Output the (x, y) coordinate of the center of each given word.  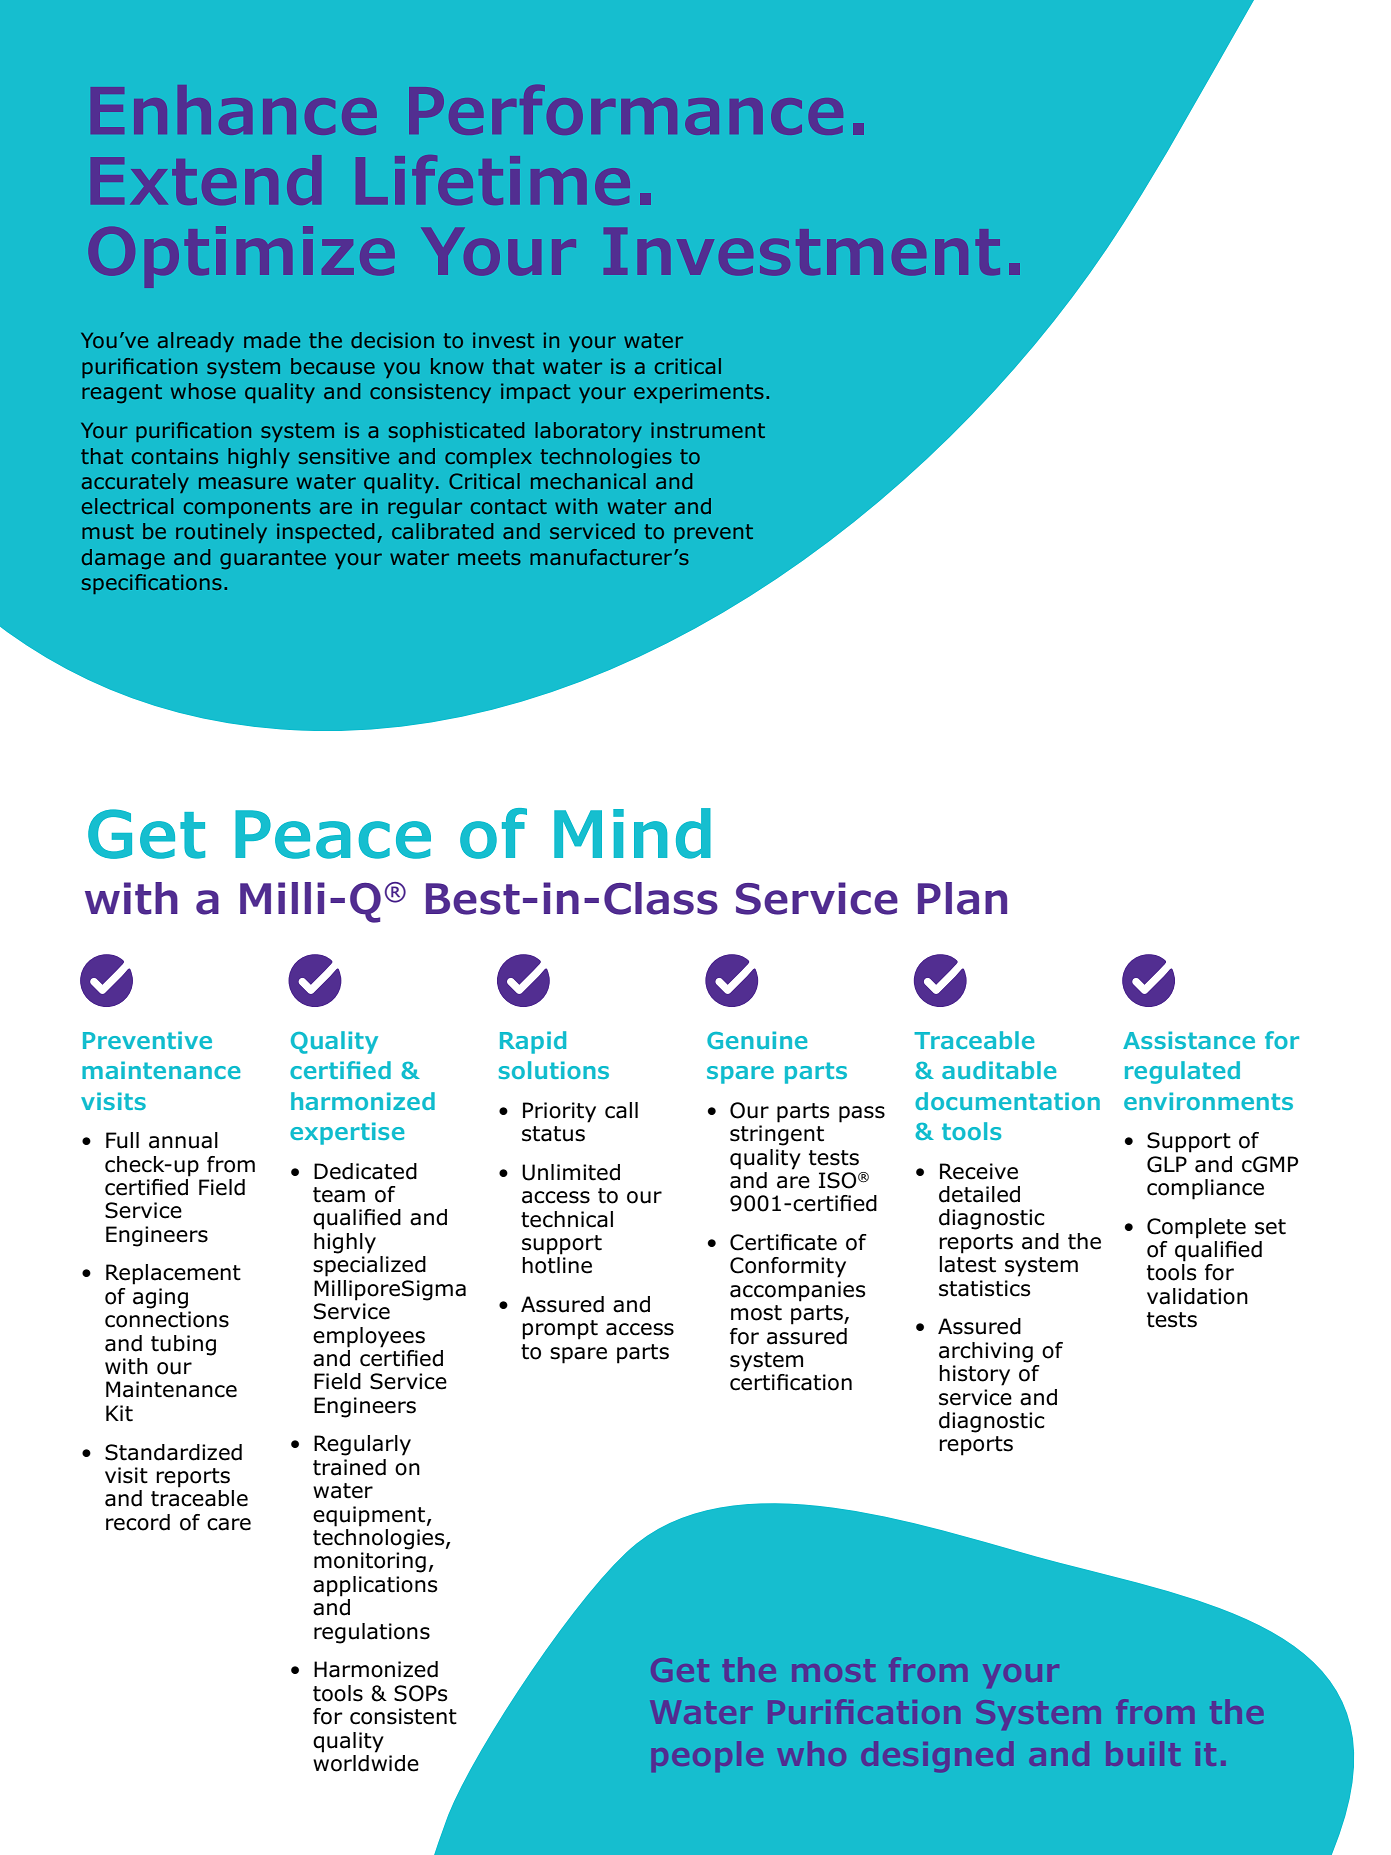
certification (791, 1382)
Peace (333, 834)
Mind (632, 833)
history (974, 1375)
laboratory (588, 432)
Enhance (237, 116)
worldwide (366, 1763)
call (621, 1110)
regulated (1182, 1072)
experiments (699, 393)
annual (183, 1140)
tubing (183, 1345)
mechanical (588, 481)
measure (243, 483)
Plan (962, 898)
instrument (708, 430)
